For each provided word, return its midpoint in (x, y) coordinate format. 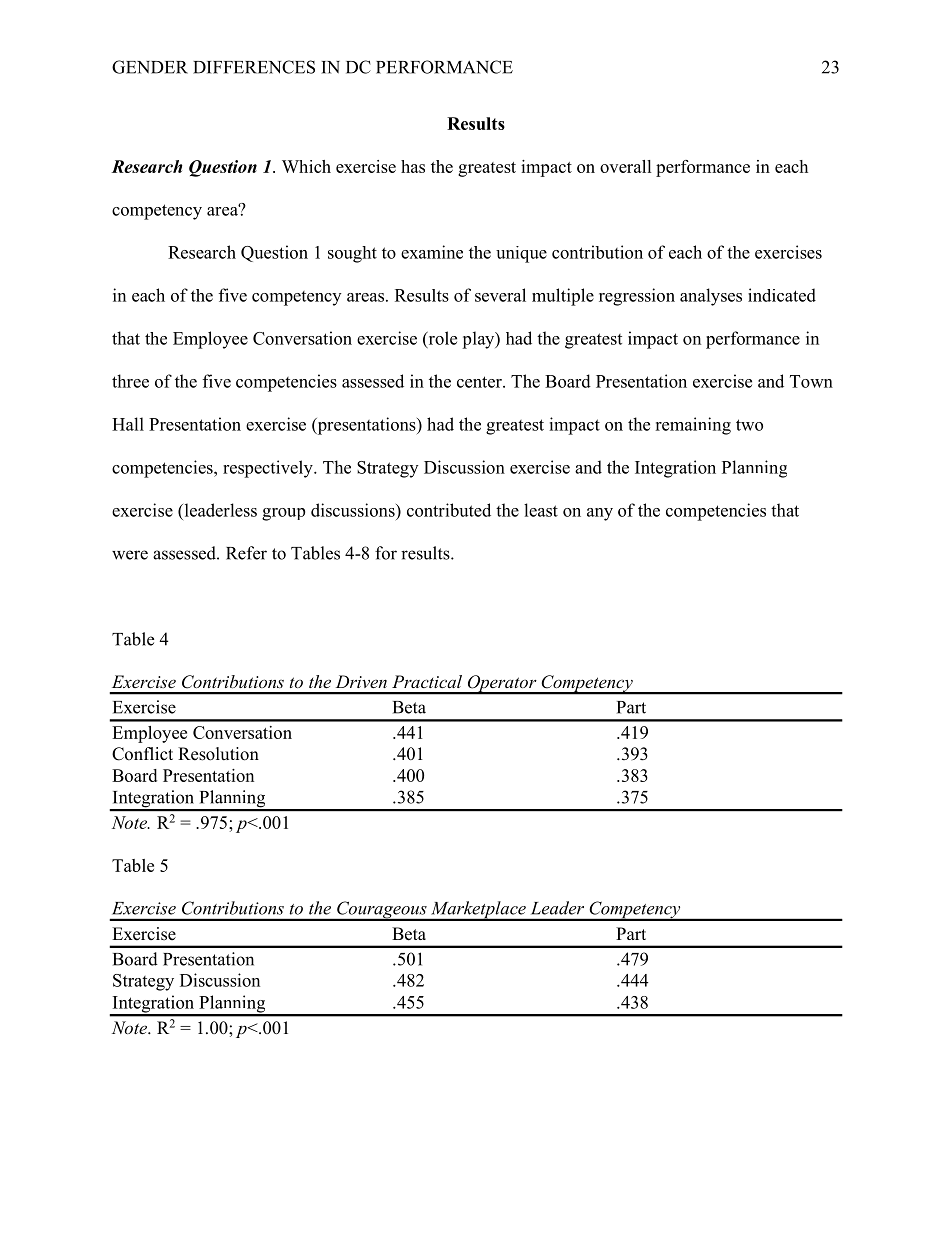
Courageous (382, 911)
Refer (246, 553)
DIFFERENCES (254, 67)
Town (811, 381)
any (600, 514)
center (480, 382)
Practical (427, 681)
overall (626, 166)
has (413, 166)
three (130, 381)
